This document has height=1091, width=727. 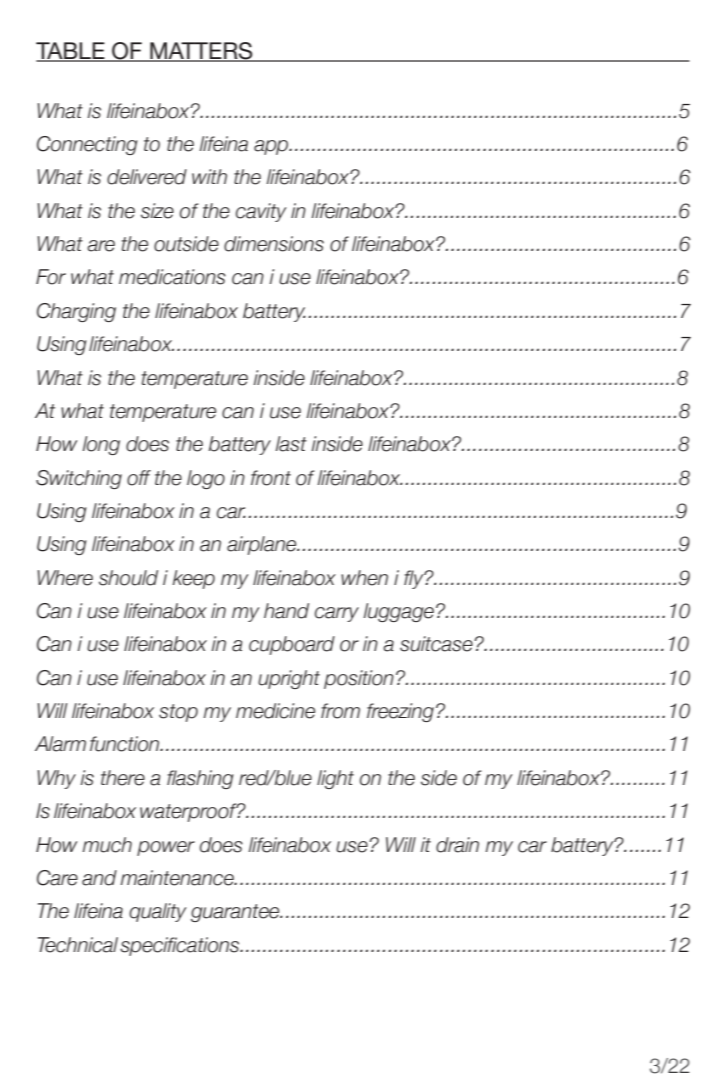 I want to click on front, so click(x=271, y=478).
